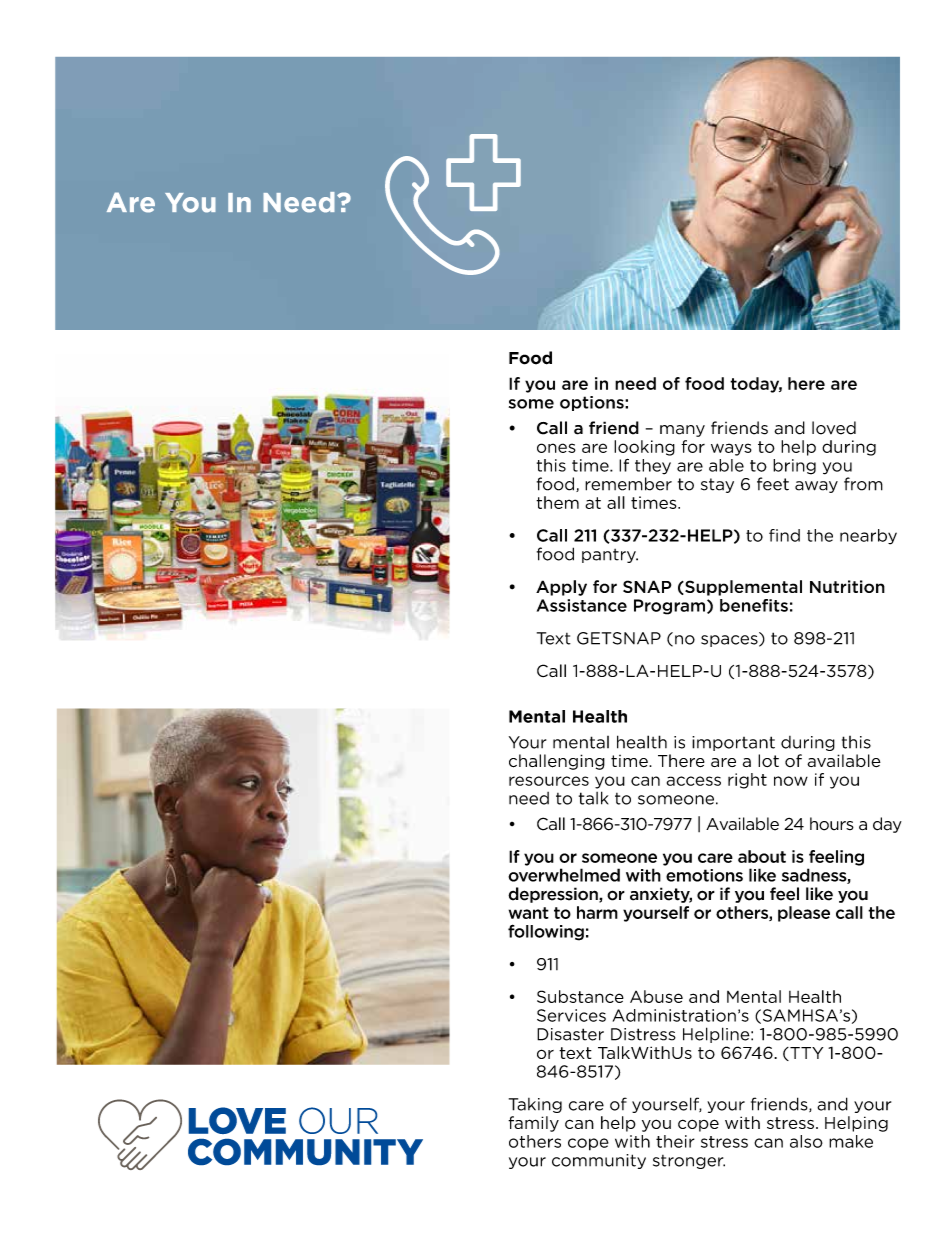 The width and height of the screenshot is (952, 1233). I want to click on Nutrition, so click(847, 586).
